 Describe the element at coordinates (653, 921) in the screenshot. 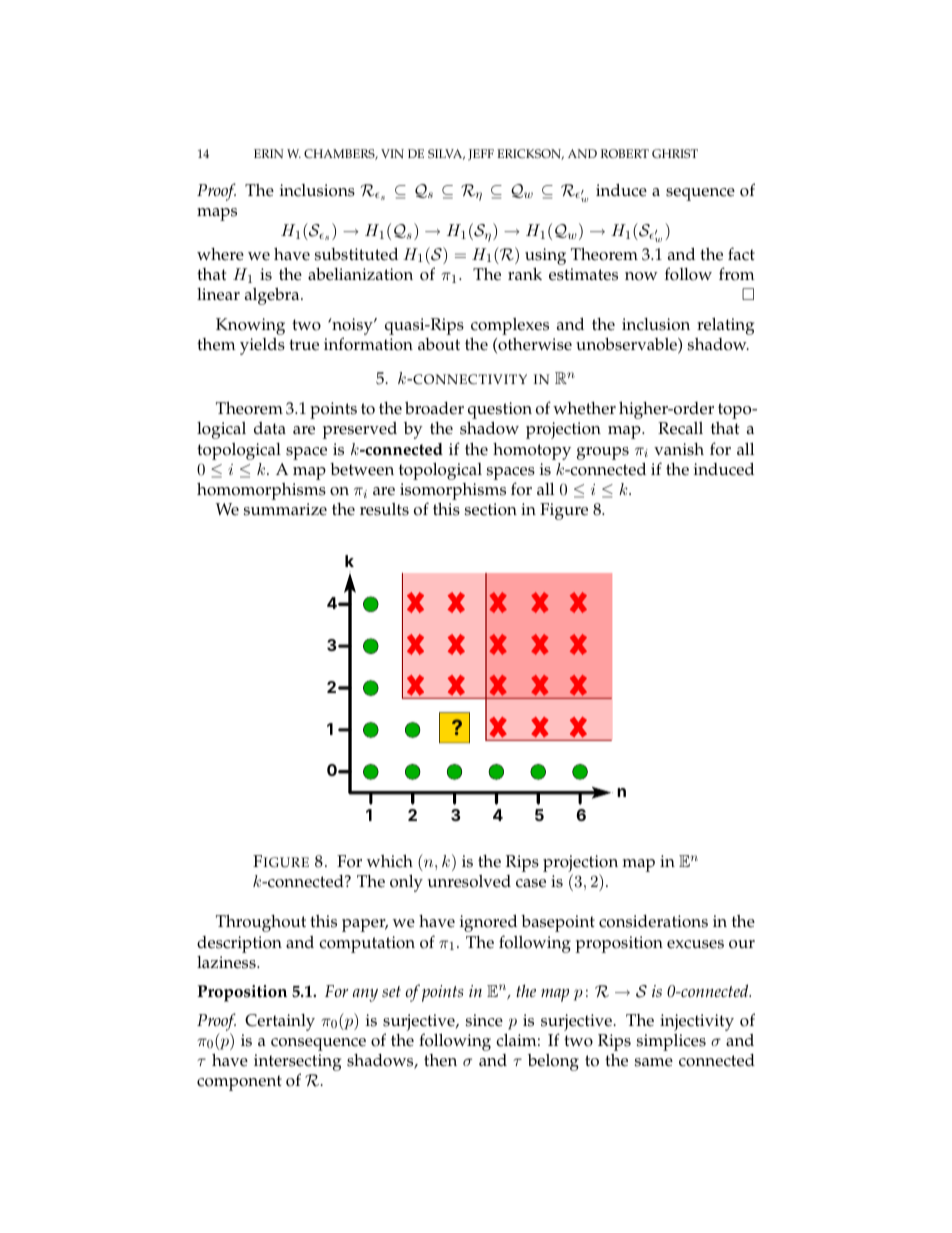

I see `considerations` at that location.
